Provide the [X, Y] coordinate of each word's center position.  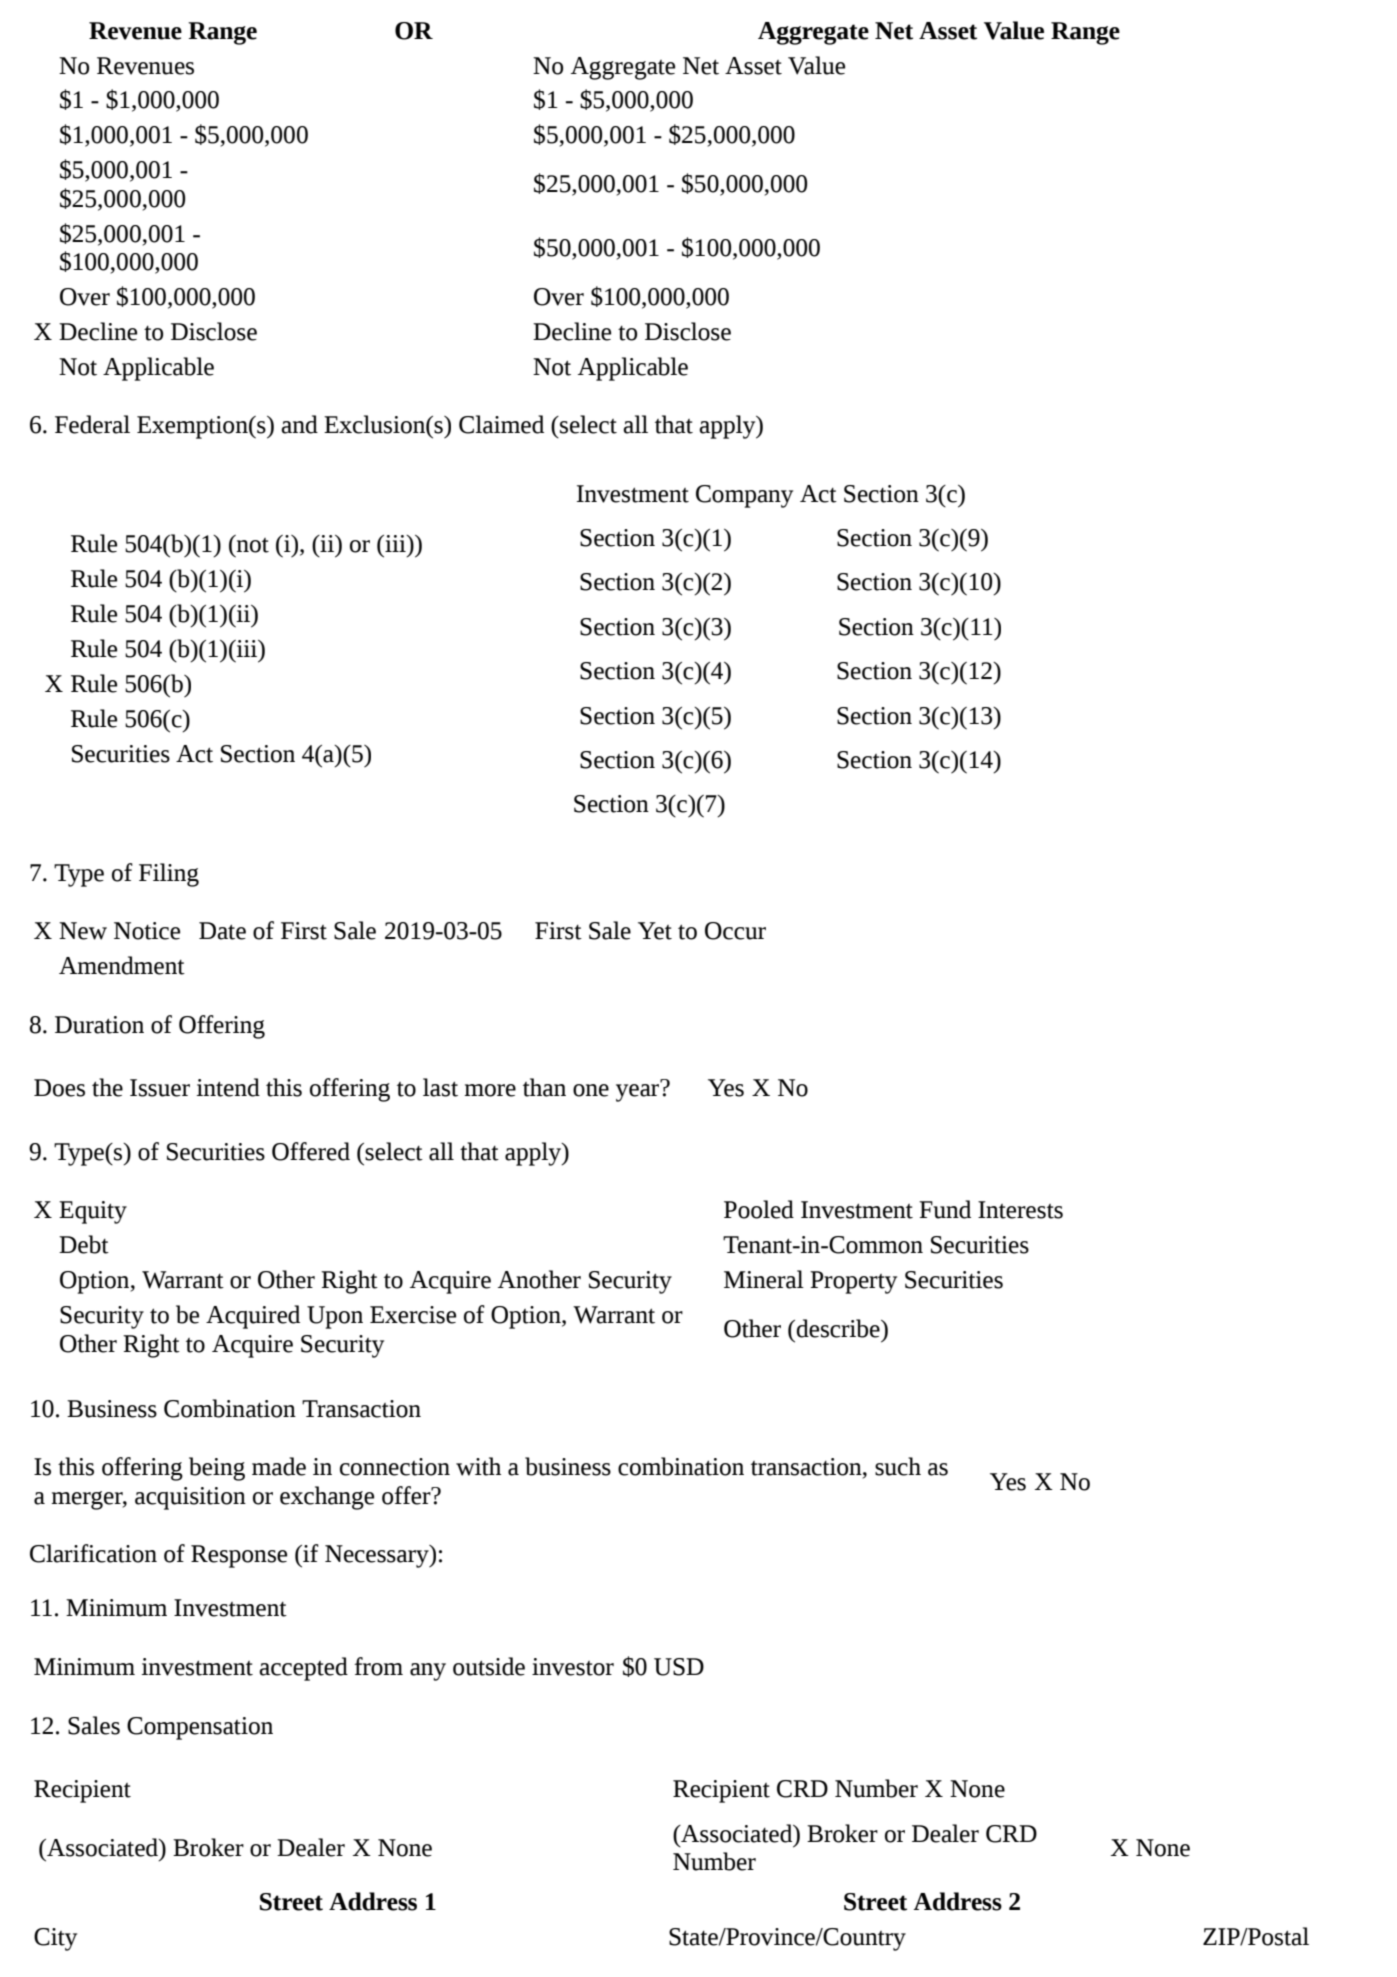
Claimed [501, 424]
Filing [169, 875]
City [55, 1939]
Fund [945, 1209]
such [898, 1466]
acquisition [190, 1498]
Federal [92, 424]
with [478, 1466]
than [544, 1087]
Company [744, 496]
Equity [93, 1212]
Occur [735, 931]
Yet [655, 931]
